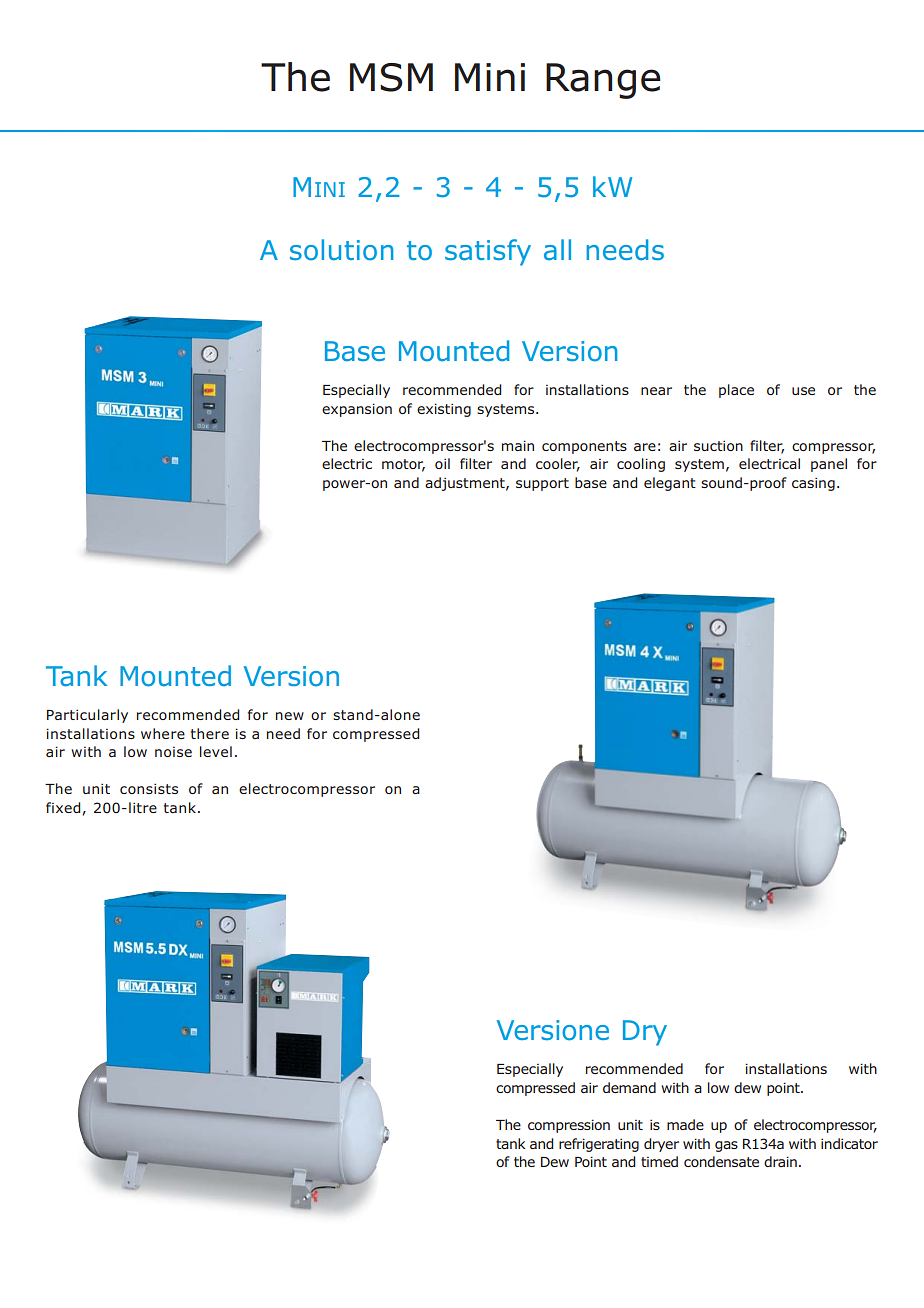  What do you see at coordinates (718, 446) in the screenshot?
I see `suction` at bounding box center [718, 446].
